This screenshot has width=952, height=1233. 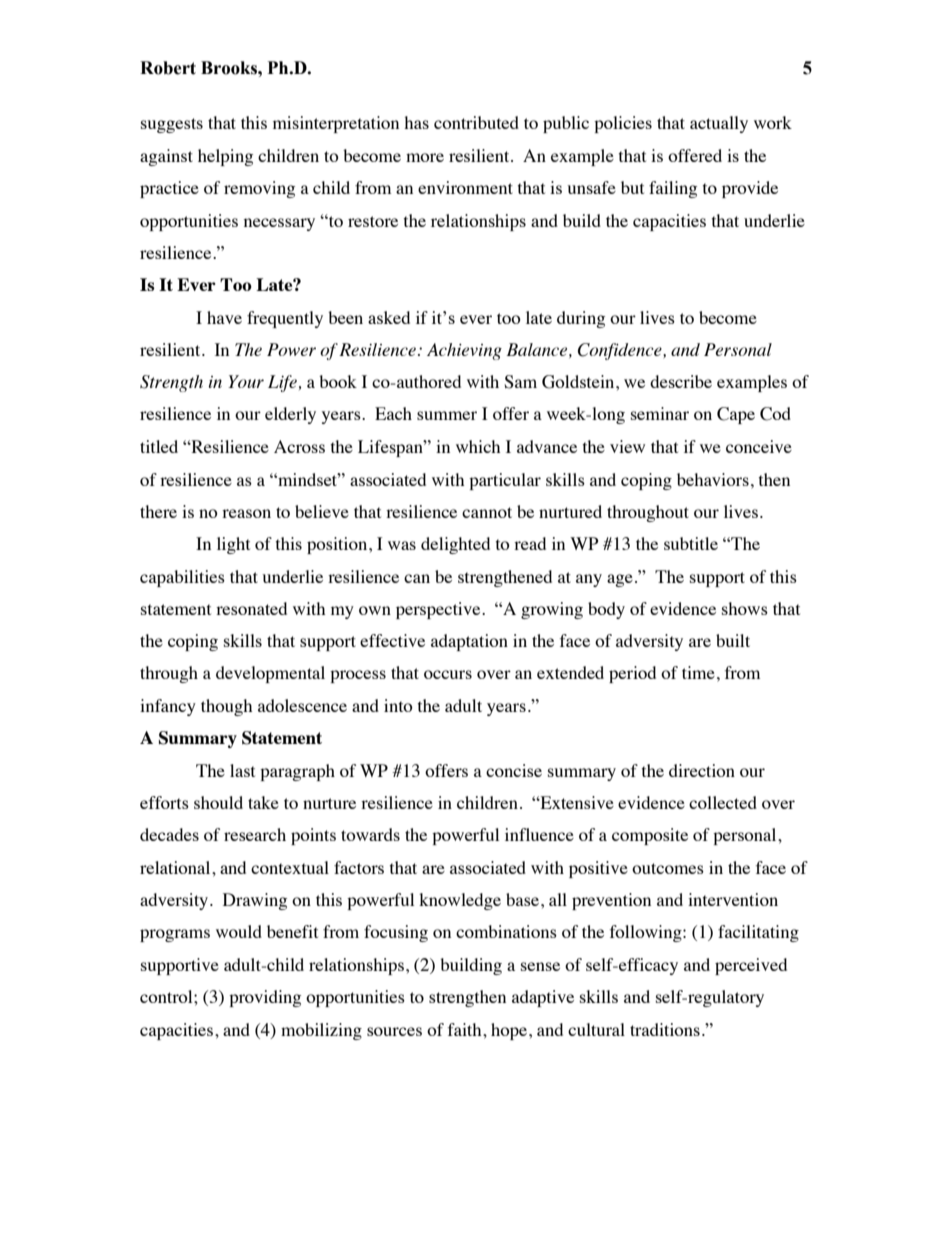 I want to click on faith, so click(x=466, y=1029).
